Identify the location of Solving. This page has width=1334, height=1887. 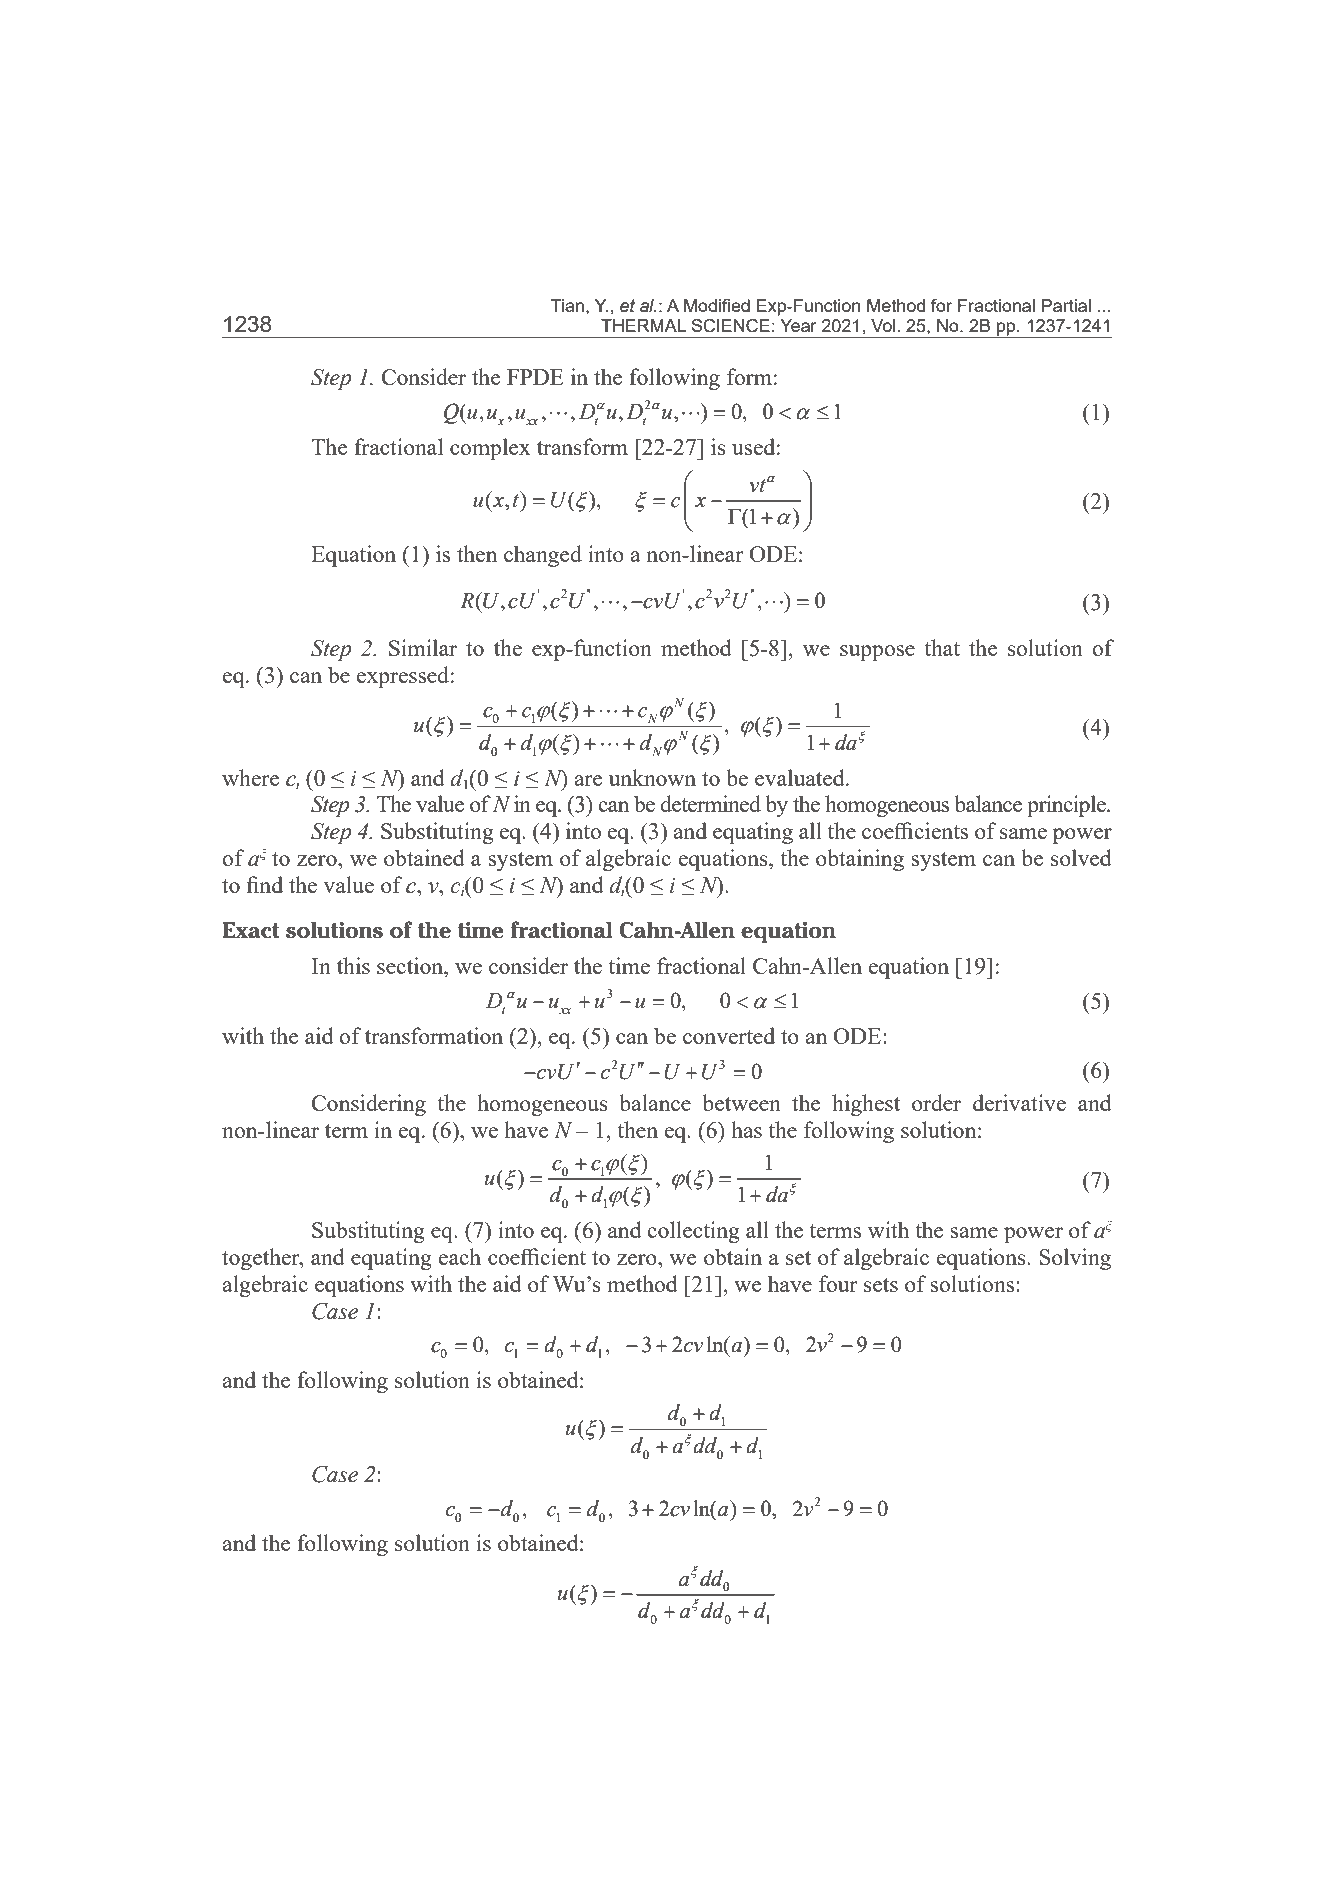
(1075, 1259).
